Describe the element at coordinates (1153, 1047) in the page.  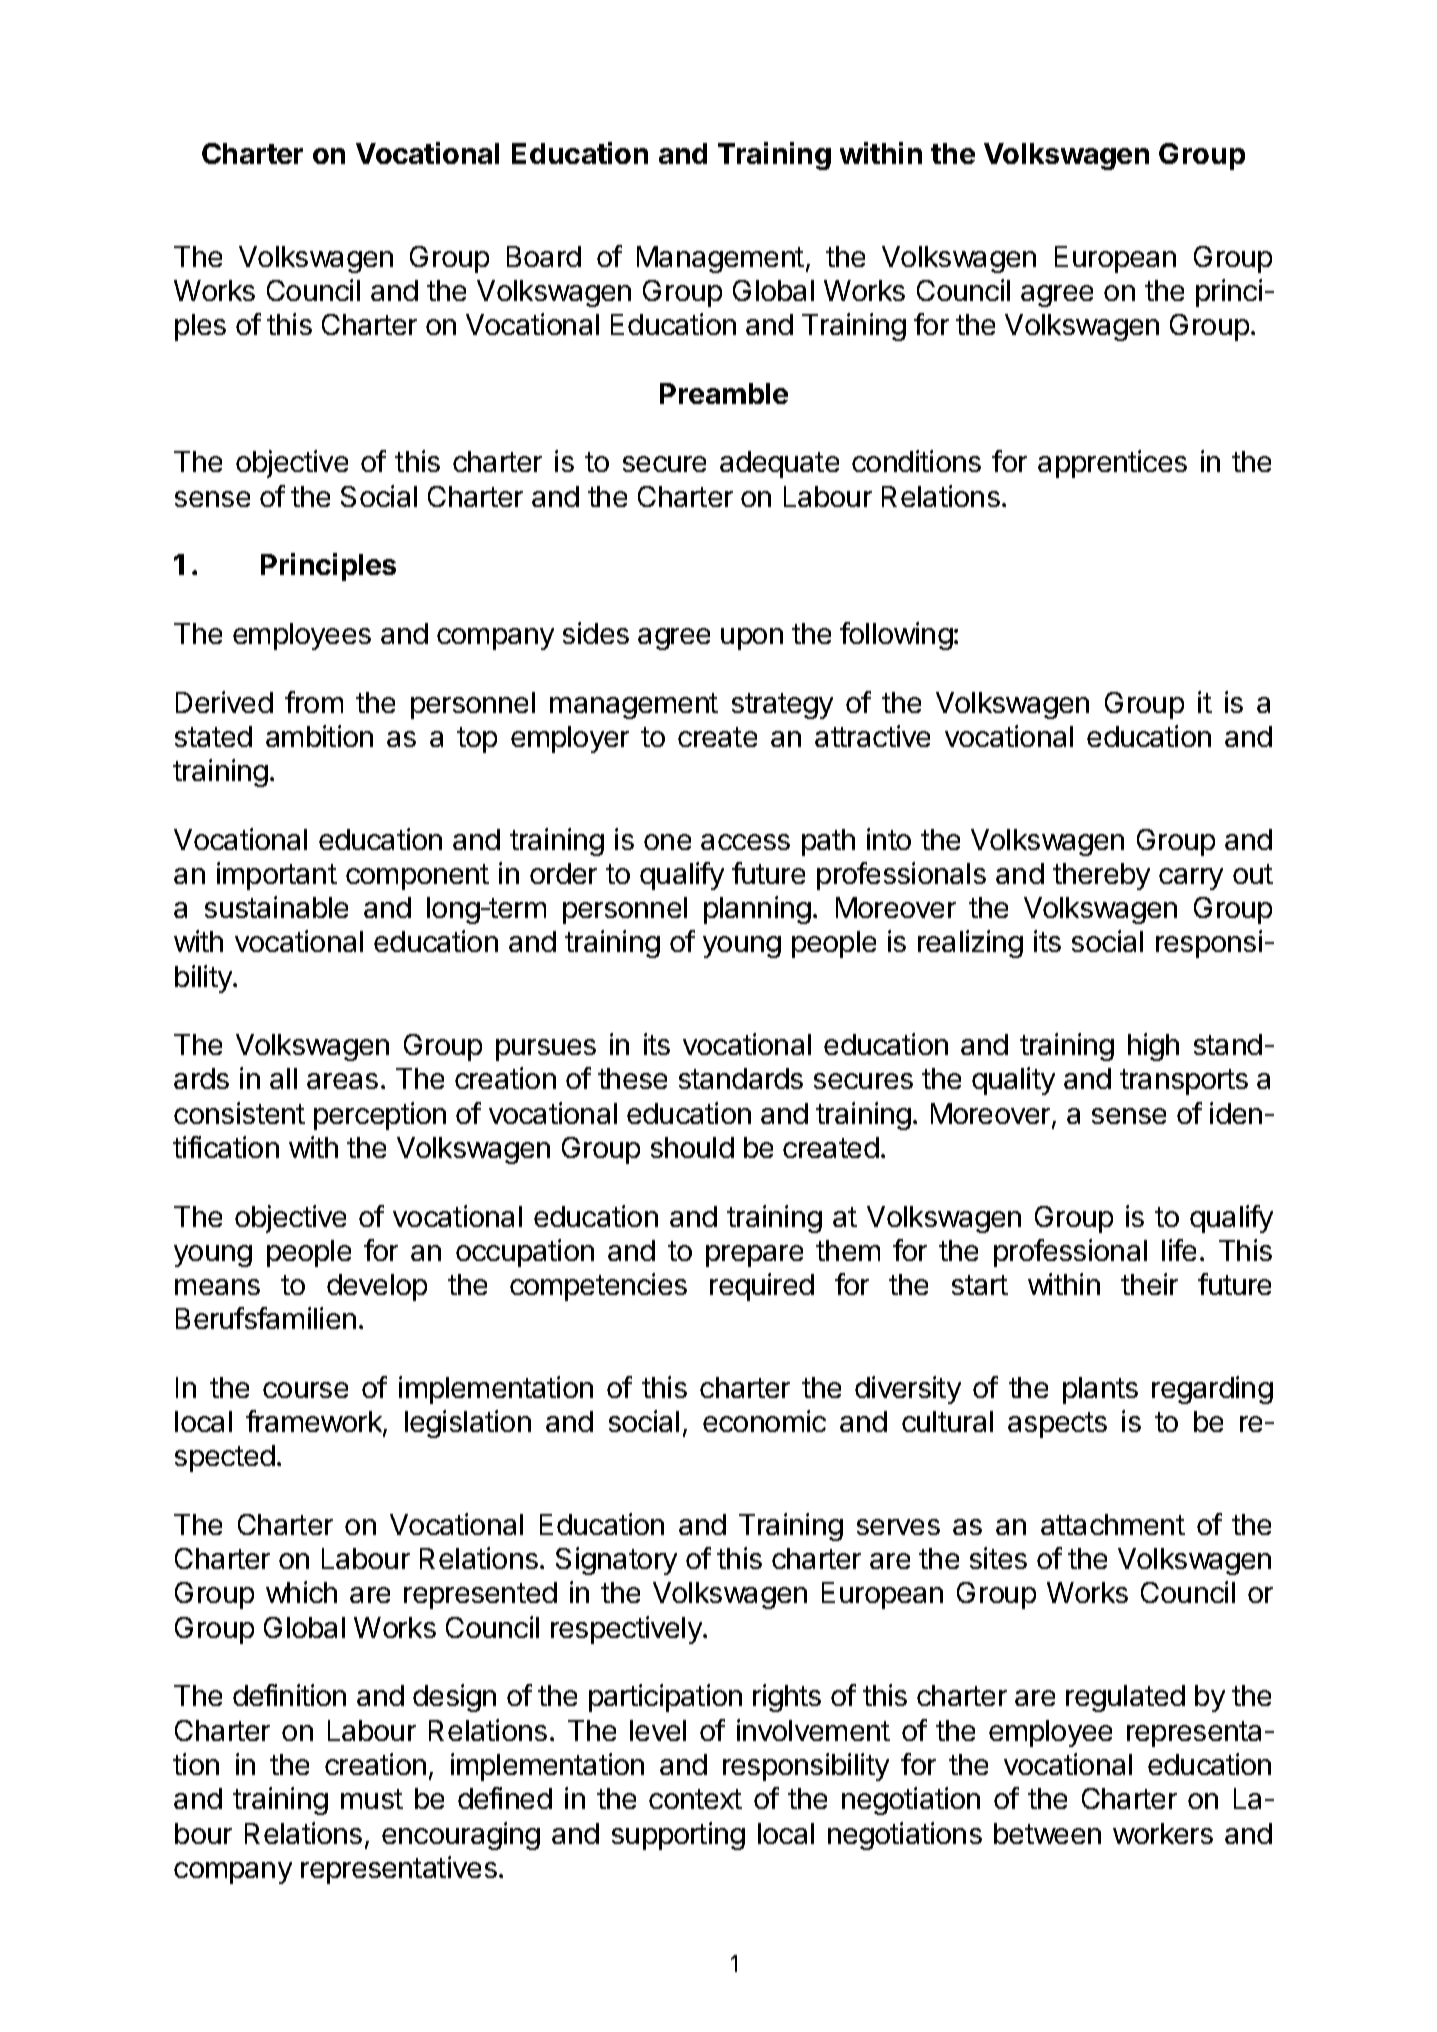
I see `high` at that location.
